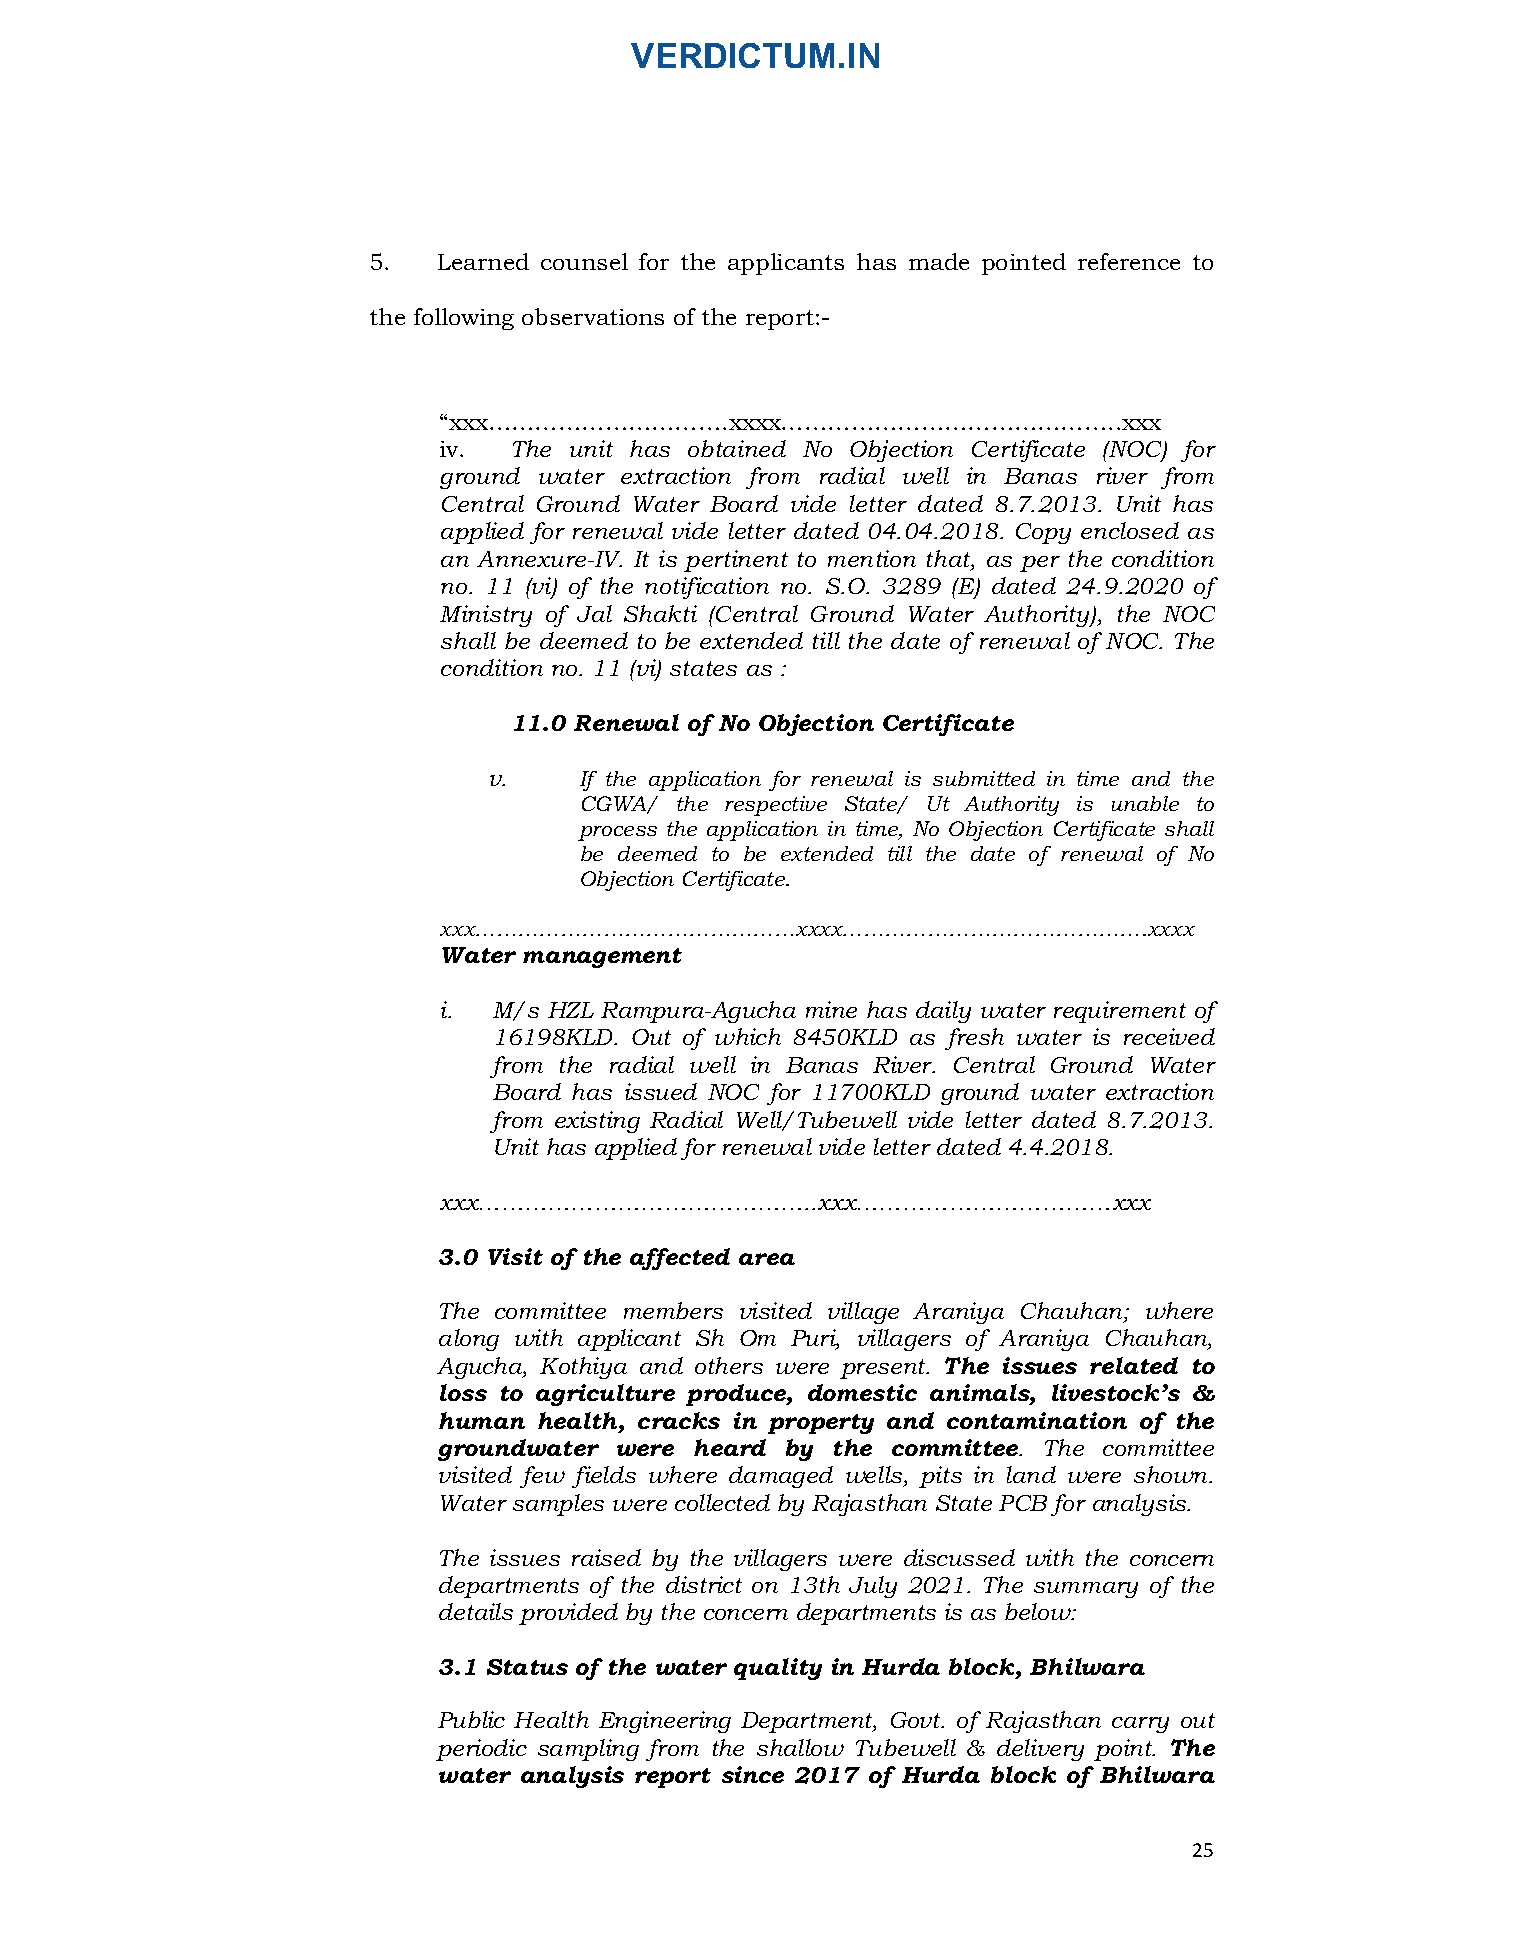 This document has width=1514, height=1959. Describe the element at coordinates (605, 1395) in the document. I see `agriculture` at that location.
